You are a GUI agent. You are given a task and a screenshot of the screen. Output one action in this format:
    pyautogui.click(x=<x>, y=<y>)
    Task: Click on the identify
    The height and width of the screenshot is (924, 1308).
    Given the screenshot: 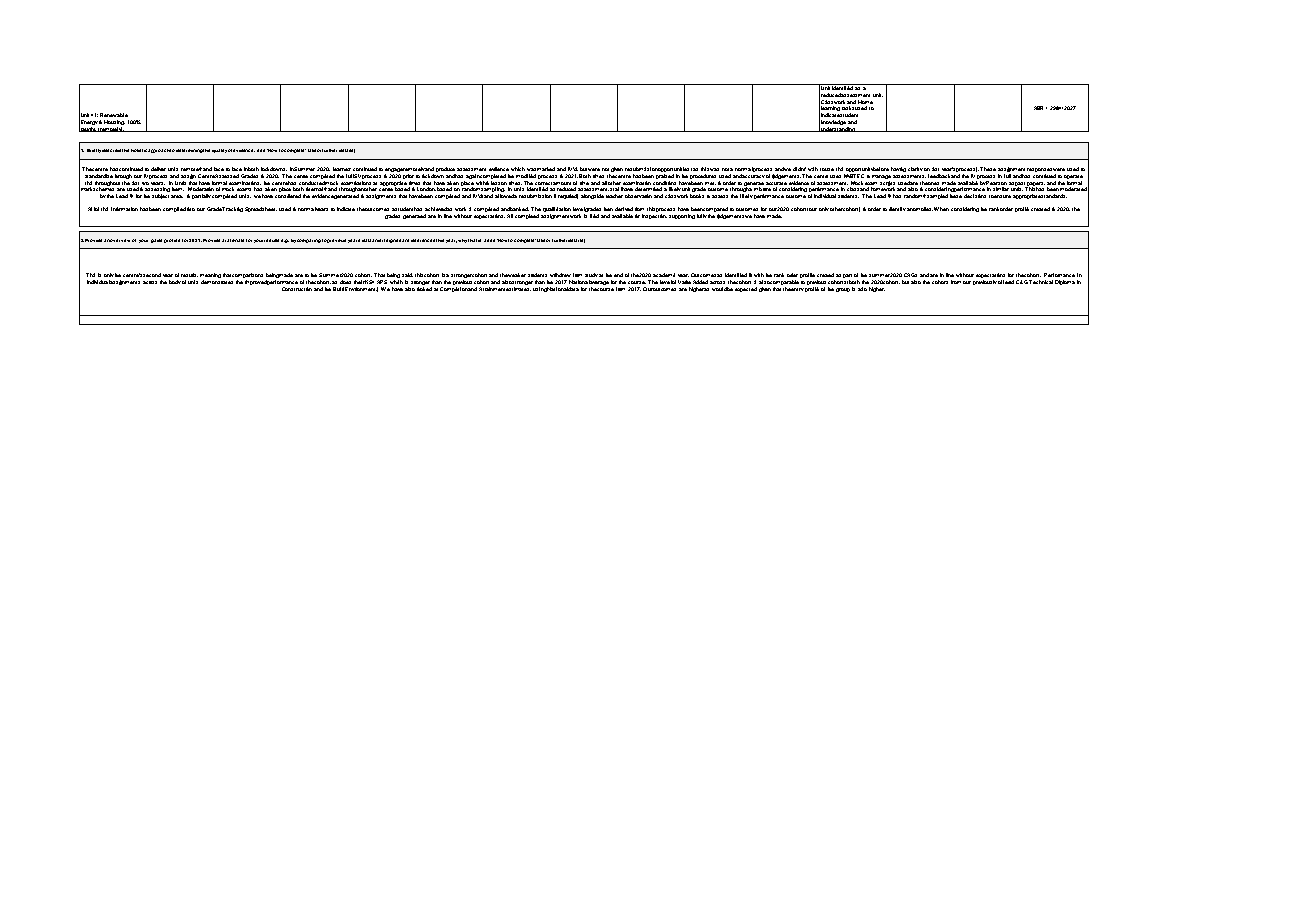 What is the action you would take?
    pyautogui.click(x=897, y=209)
